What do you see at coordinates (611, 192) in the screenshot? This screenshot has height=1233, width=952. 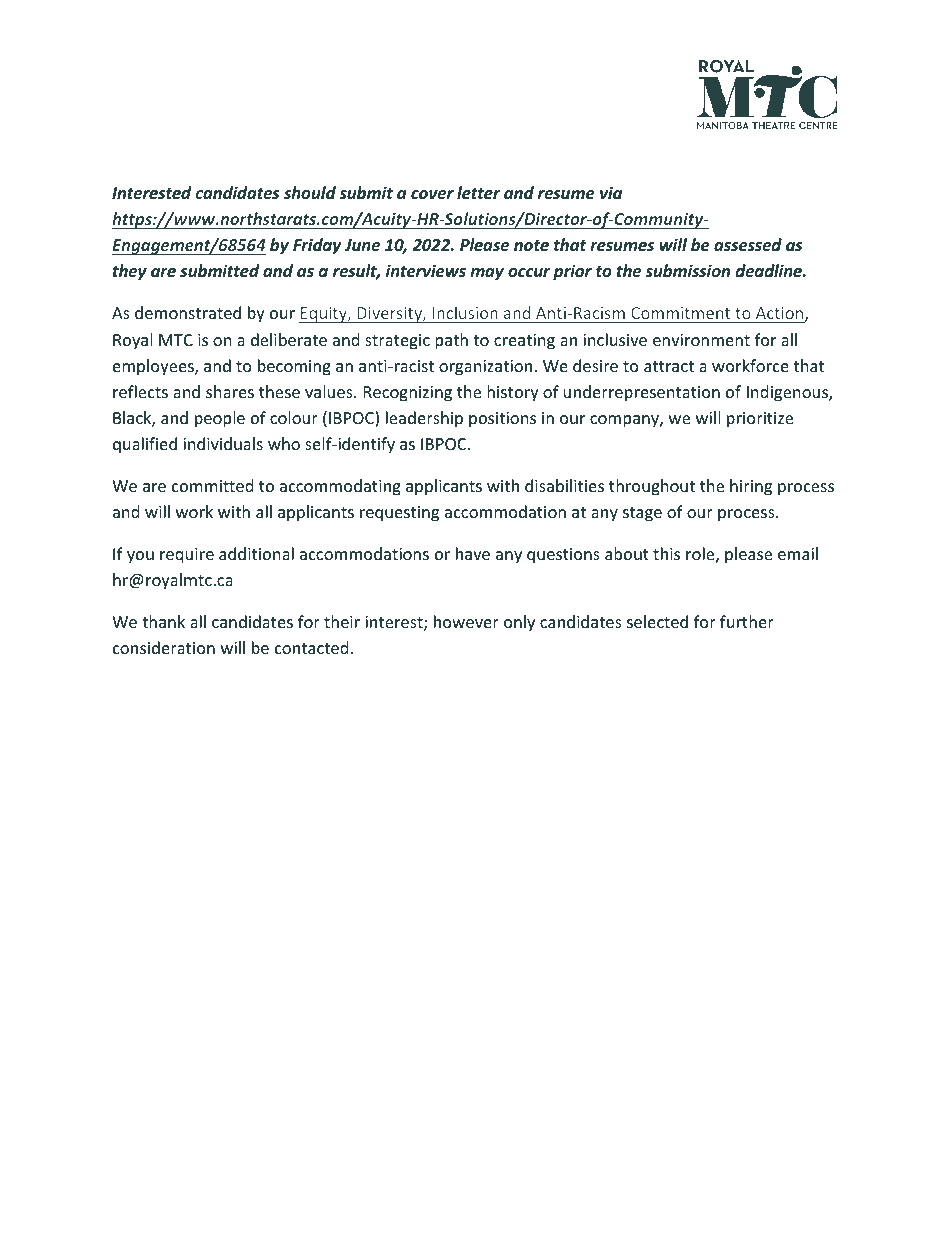 I see `via` at bounding box center [611, 192].
